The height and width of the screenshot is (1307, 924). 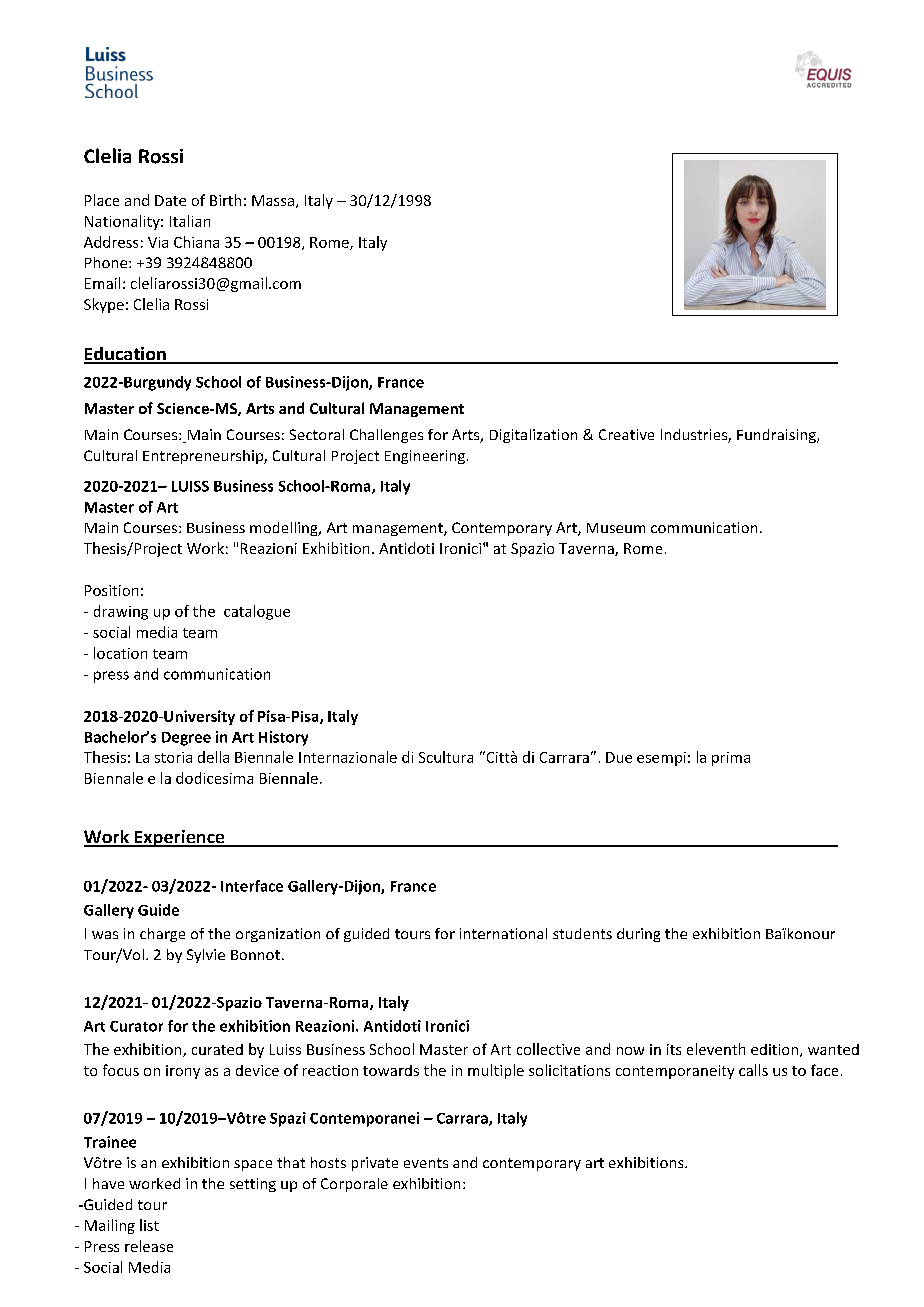 I want to click on events, so click(x=426, y=1163).
